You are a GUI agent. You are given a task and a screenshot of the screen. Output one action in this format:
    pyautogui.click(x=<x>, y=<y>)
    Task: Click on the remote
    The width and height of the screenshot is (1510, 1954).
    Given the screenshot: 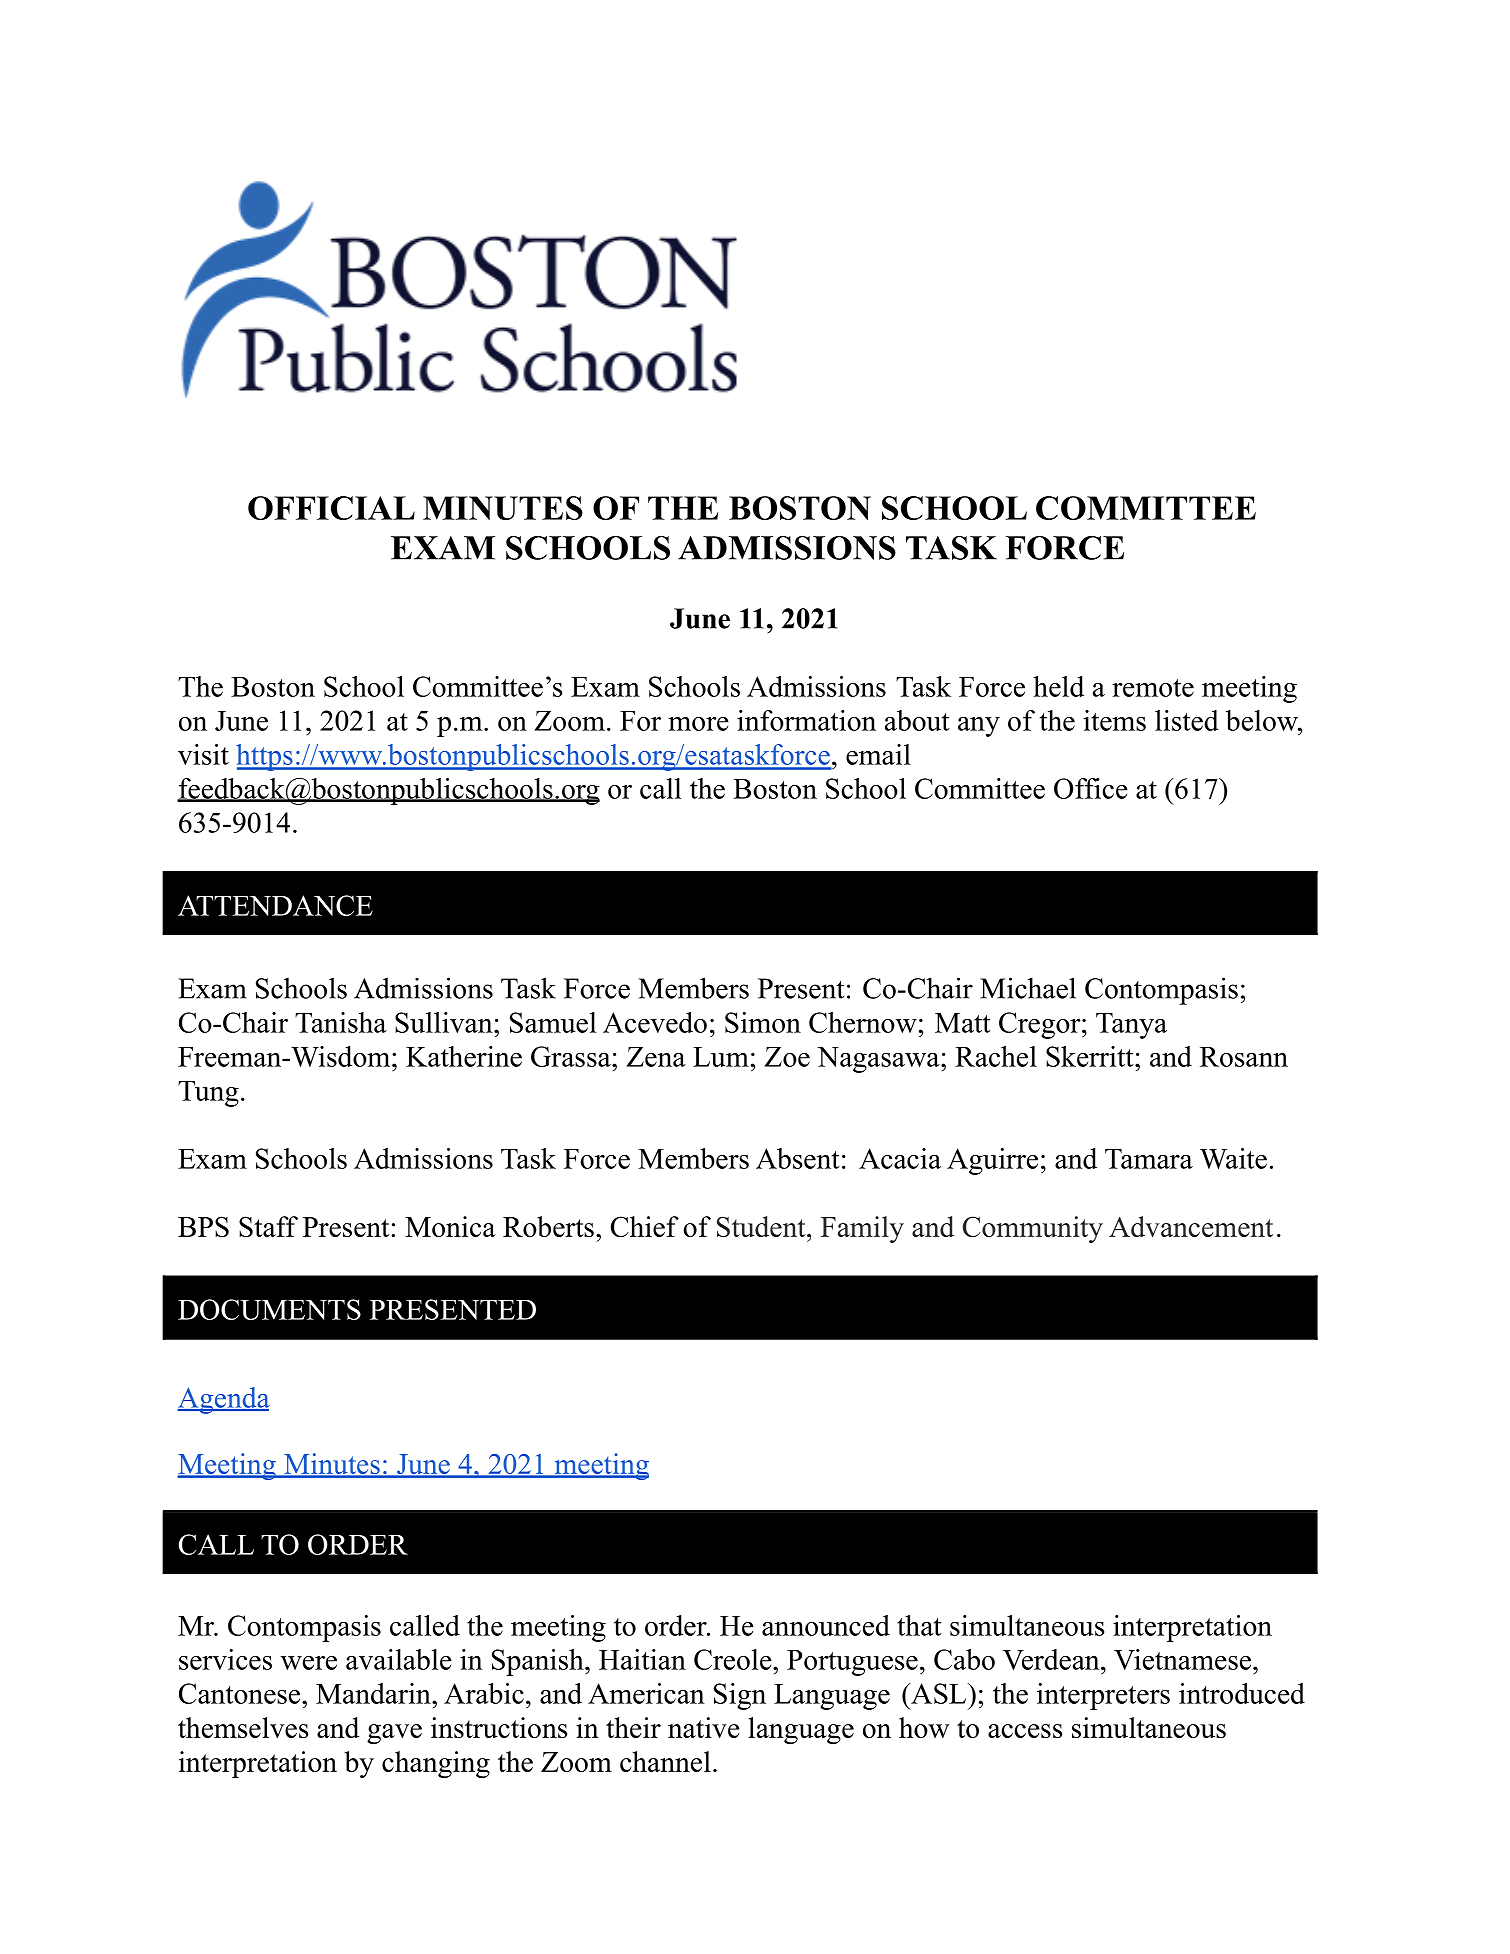 What is the action you would take?
    pyautogui.click(x=1153, y=688)
